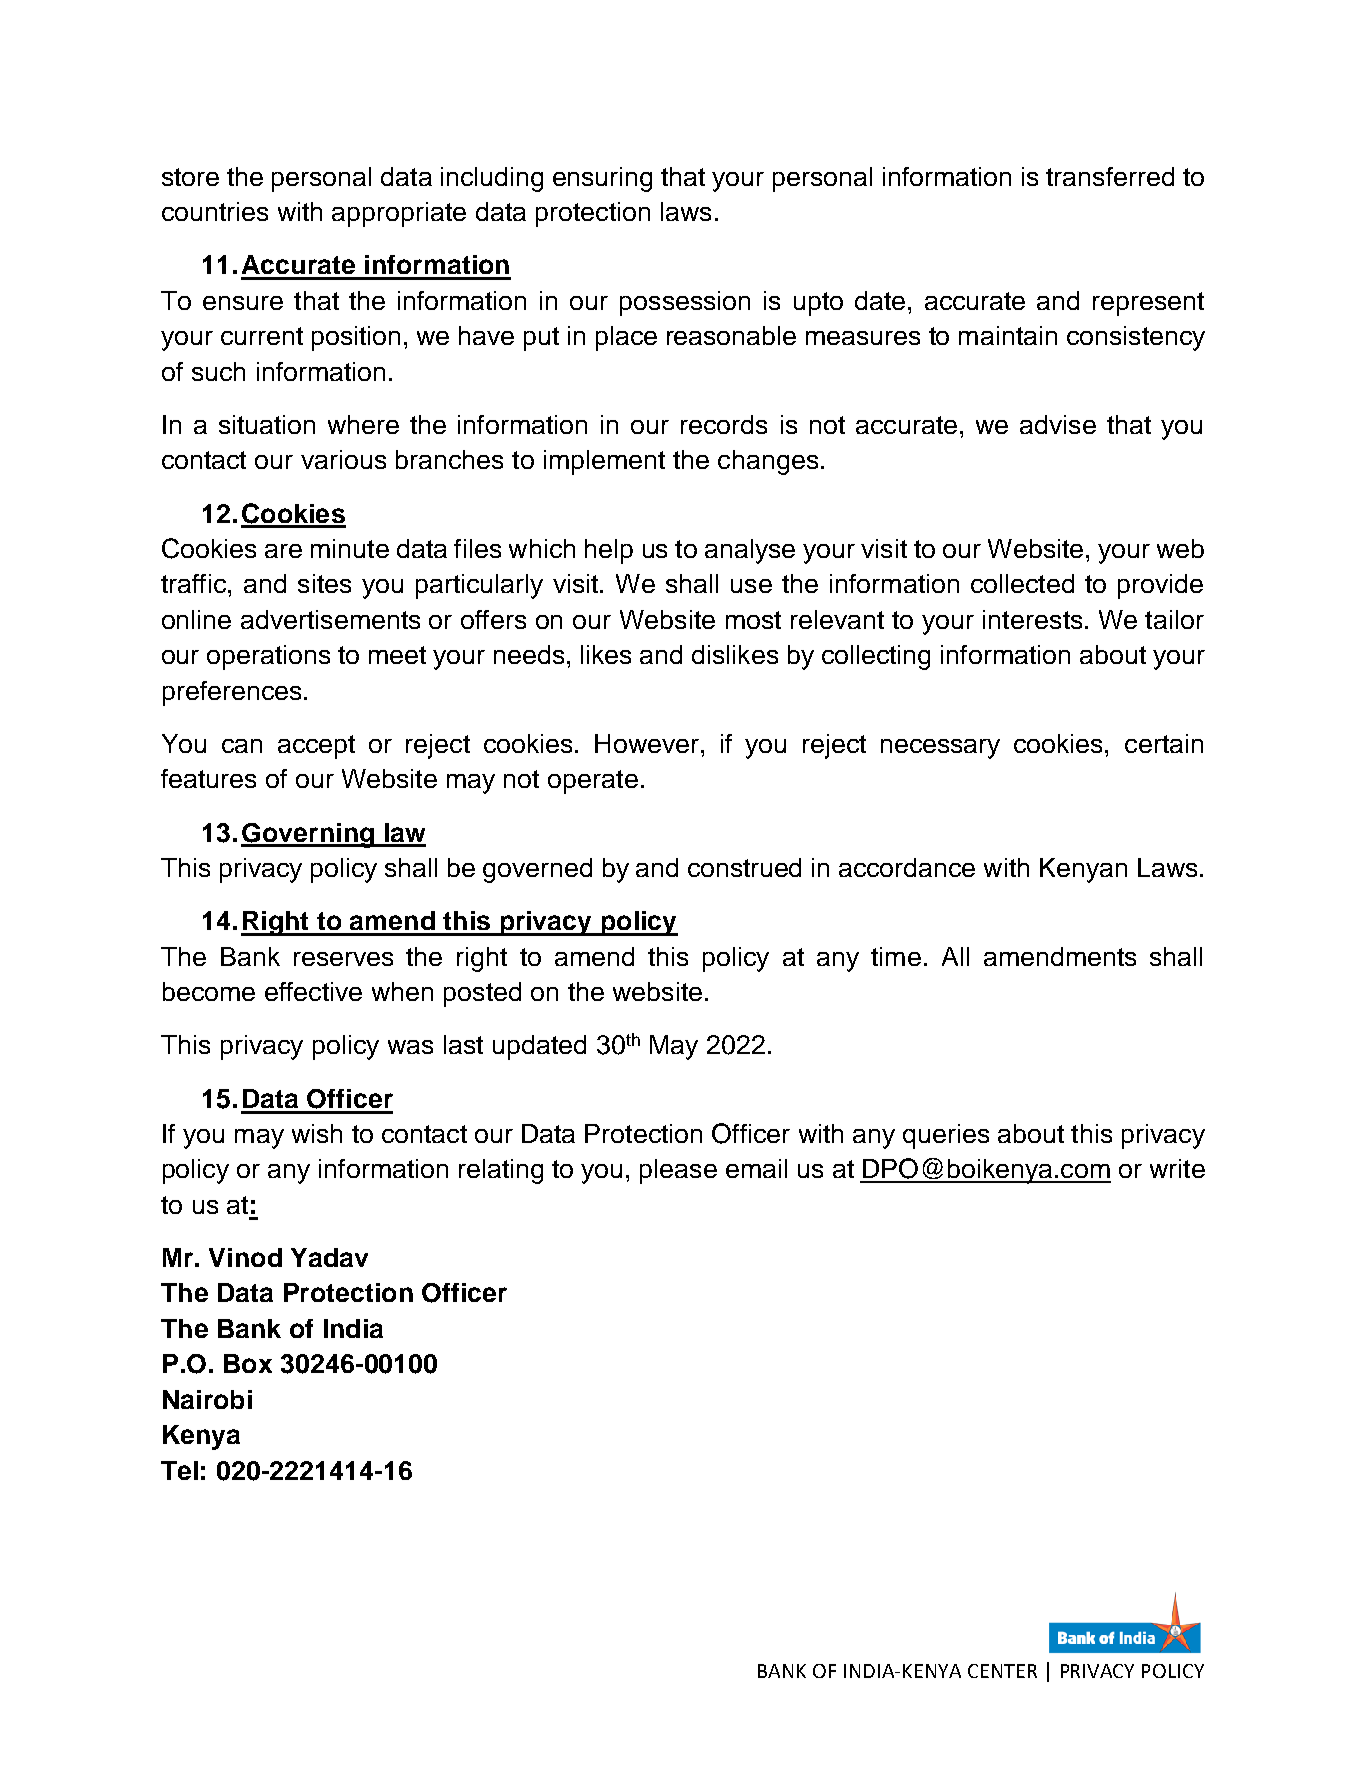  I want to click on certain, so click(1164, 743).
